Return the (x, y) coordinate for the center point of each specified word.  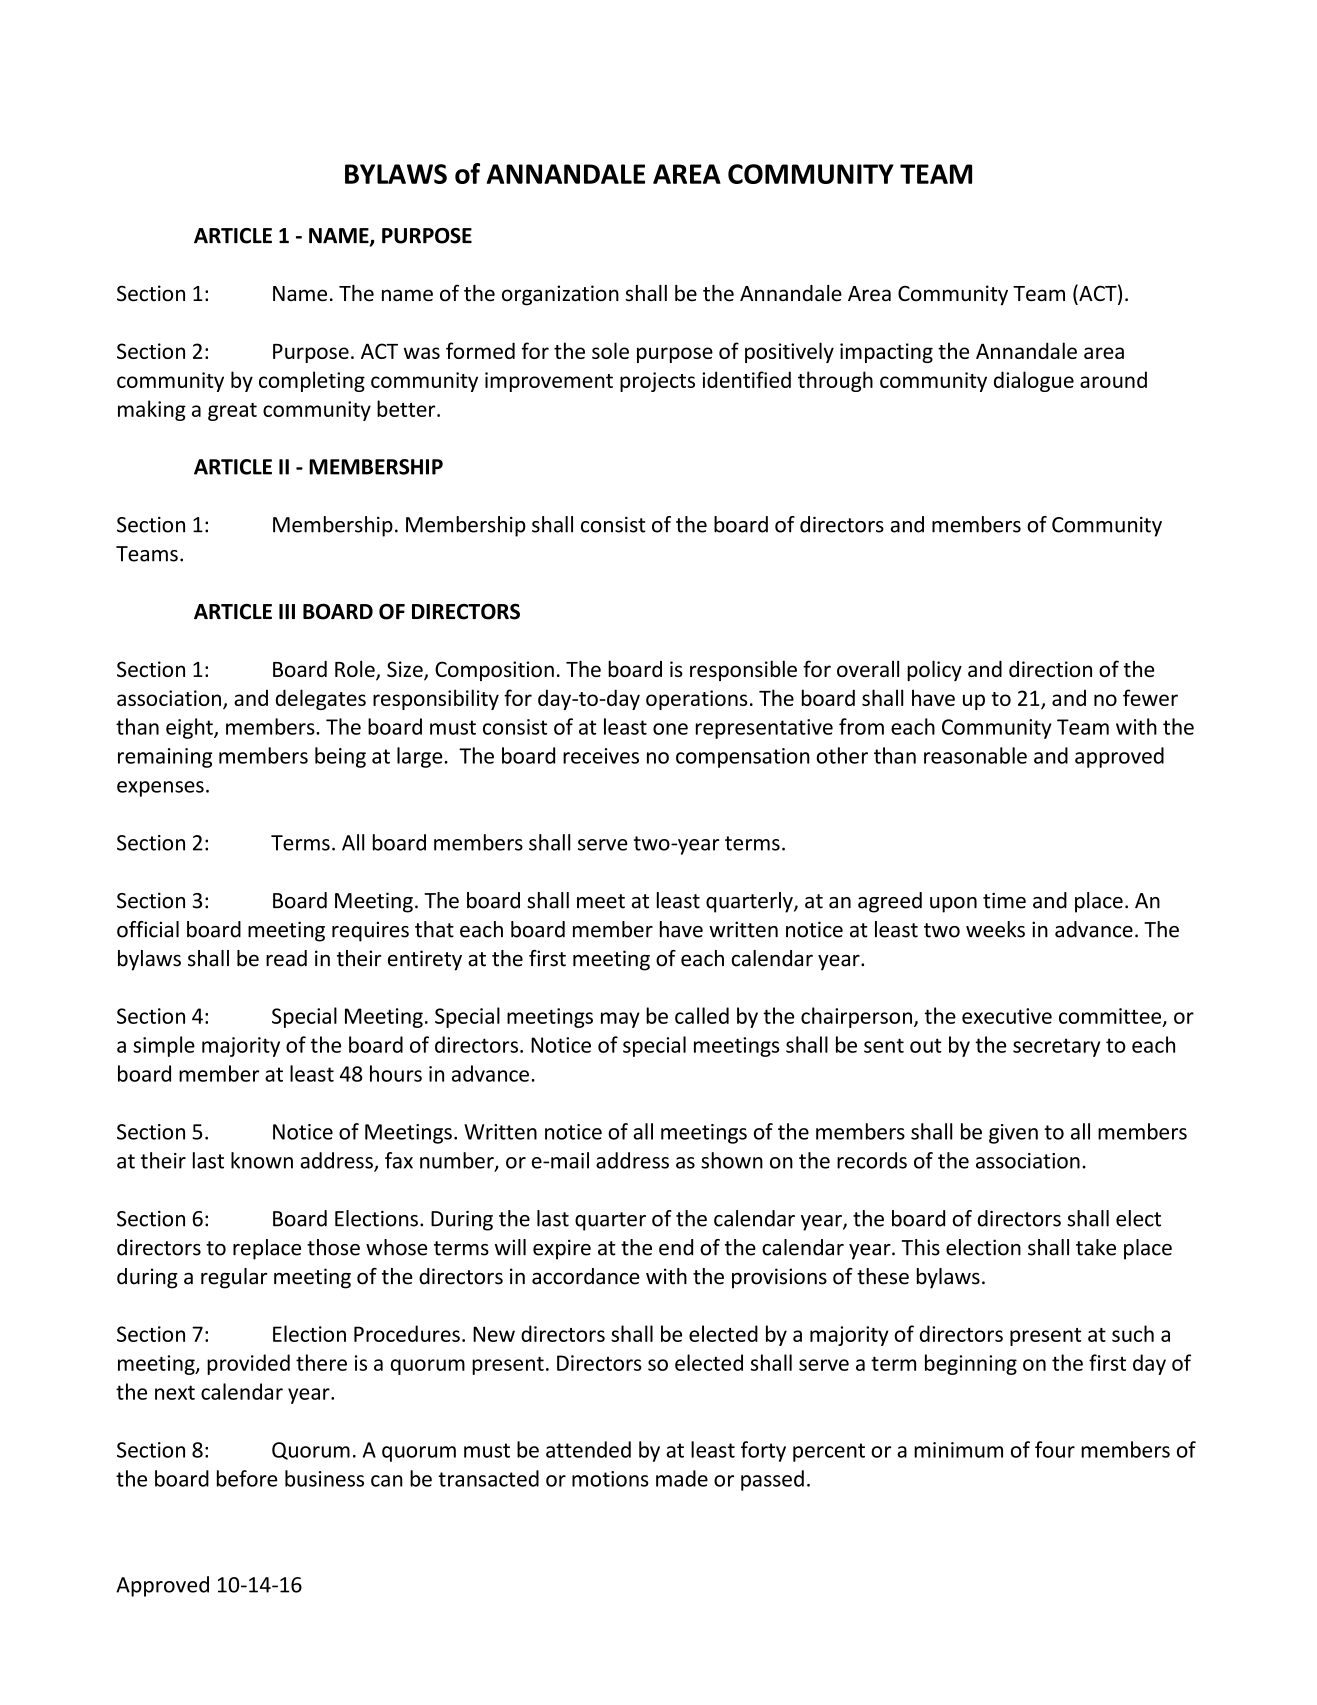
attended (588, 1449)
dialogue (1034, 381)
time (1004, 900)
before (247, 1478)
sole (610, 350)
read (286, 958)
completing (312, 381)
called (702, 1015)
